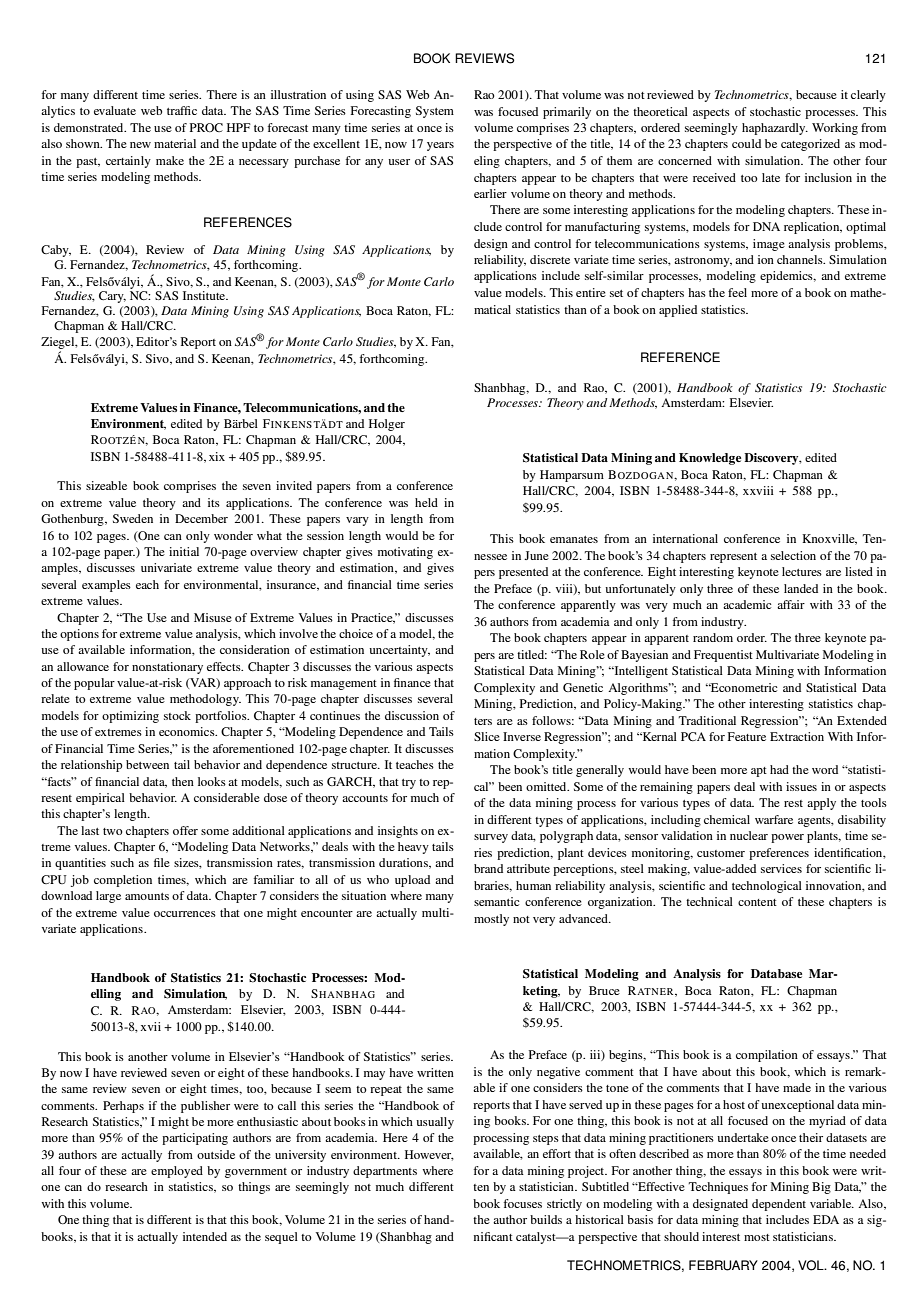  Describe the element at coordinates (440, 146) in the screenshot. I see `years` at that location.
